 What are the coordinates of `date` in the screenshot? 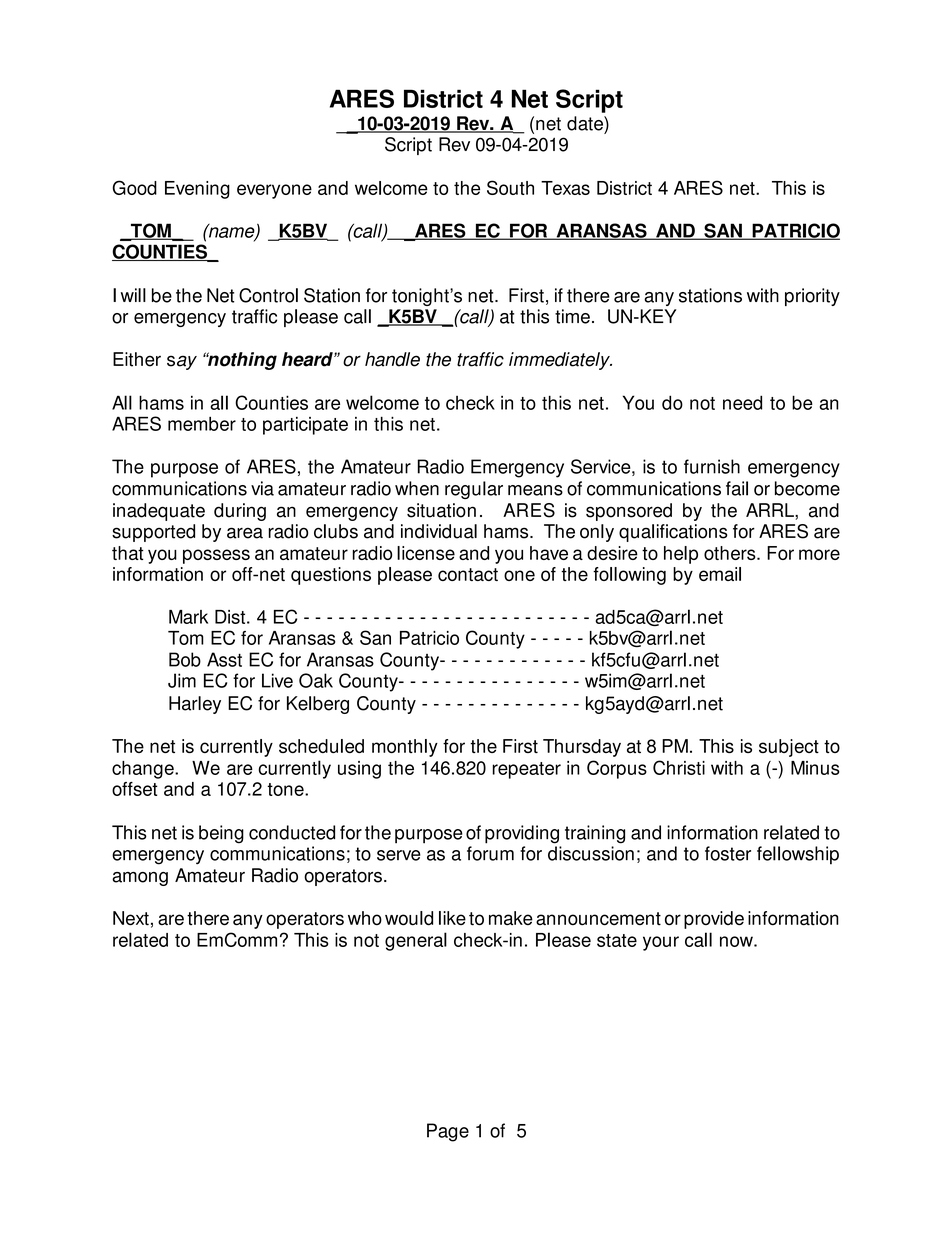 It's located at (586, 123).
